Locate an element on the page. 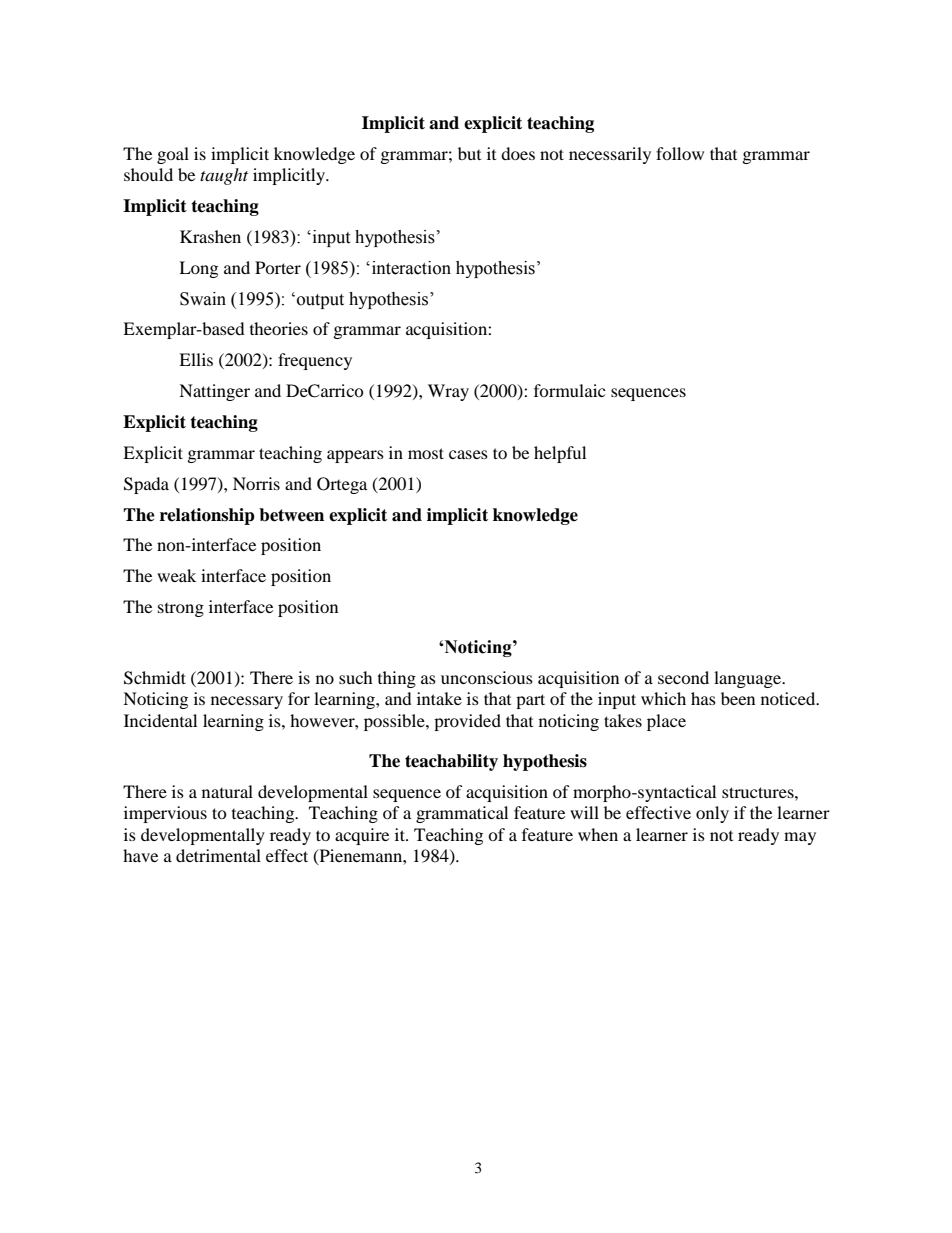  theories is located at coordinates (279, 328).
